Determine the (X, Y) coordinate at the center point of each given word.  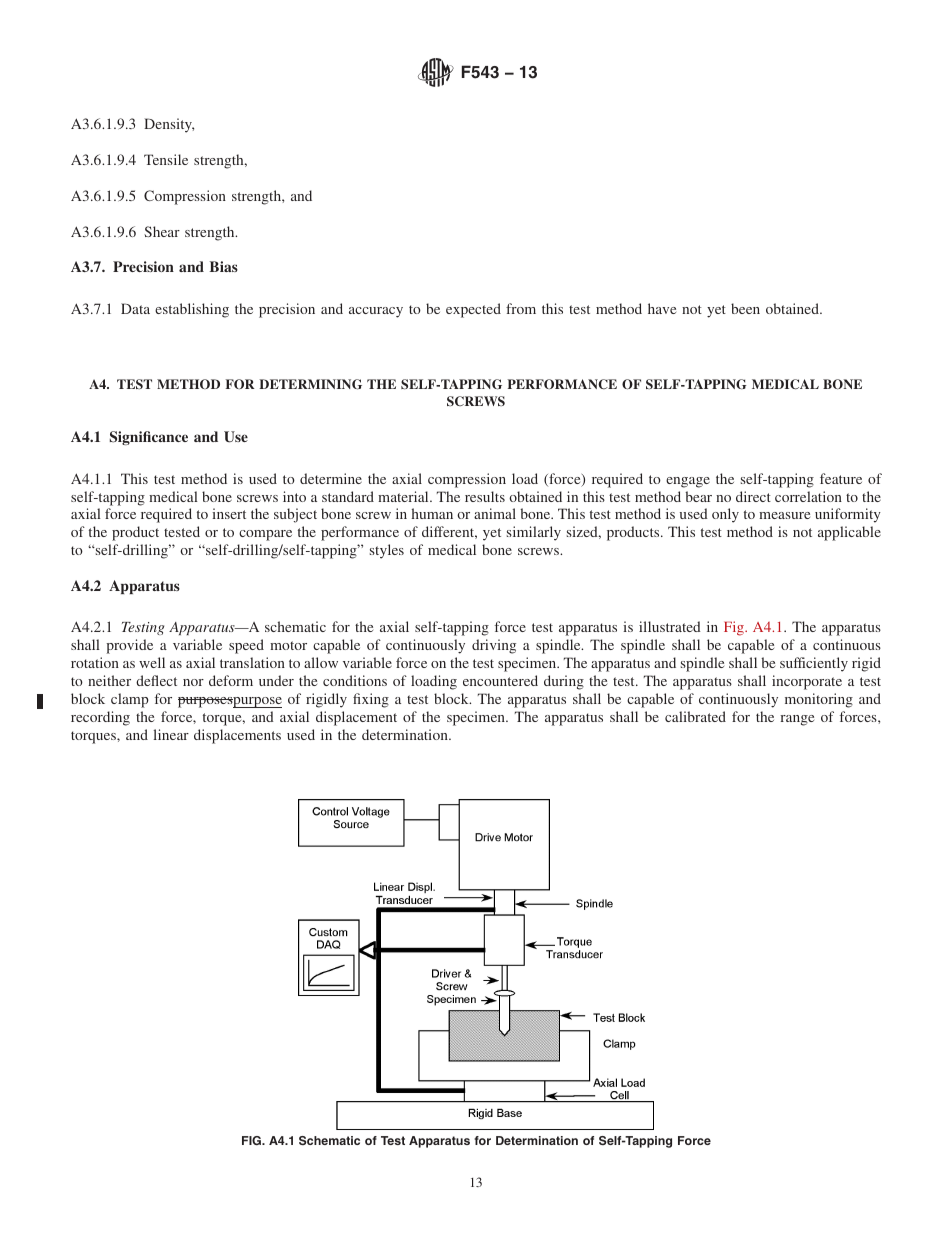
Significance (149, 438)
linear (171, 734)
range (797, 720)
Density (169, 125)
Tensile (166, 159)
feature (841, 478)
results (485, 496)
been (745, 308)
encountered (500, 680)
